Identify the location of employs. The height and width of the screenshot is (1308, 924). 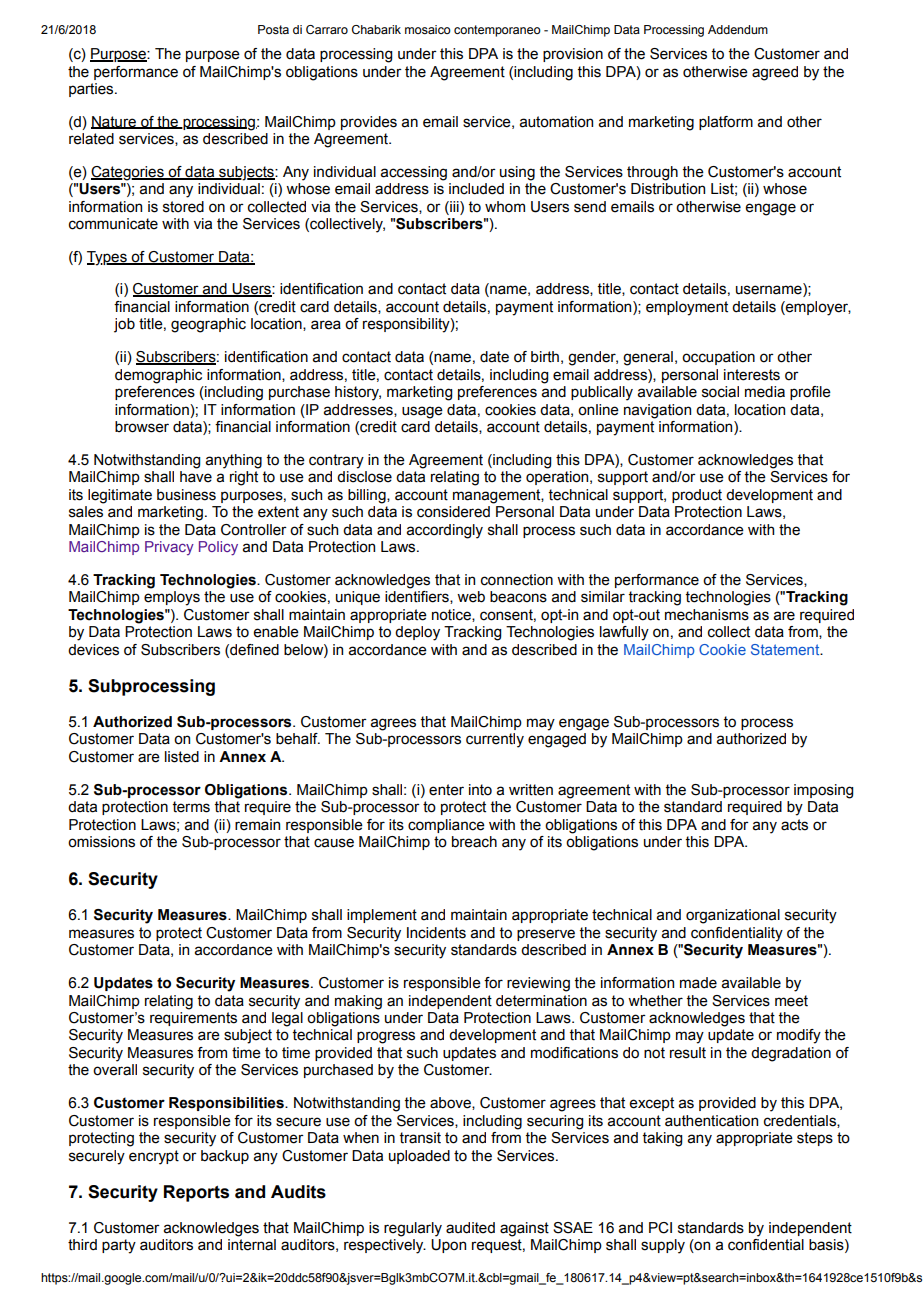
(172, 598).
